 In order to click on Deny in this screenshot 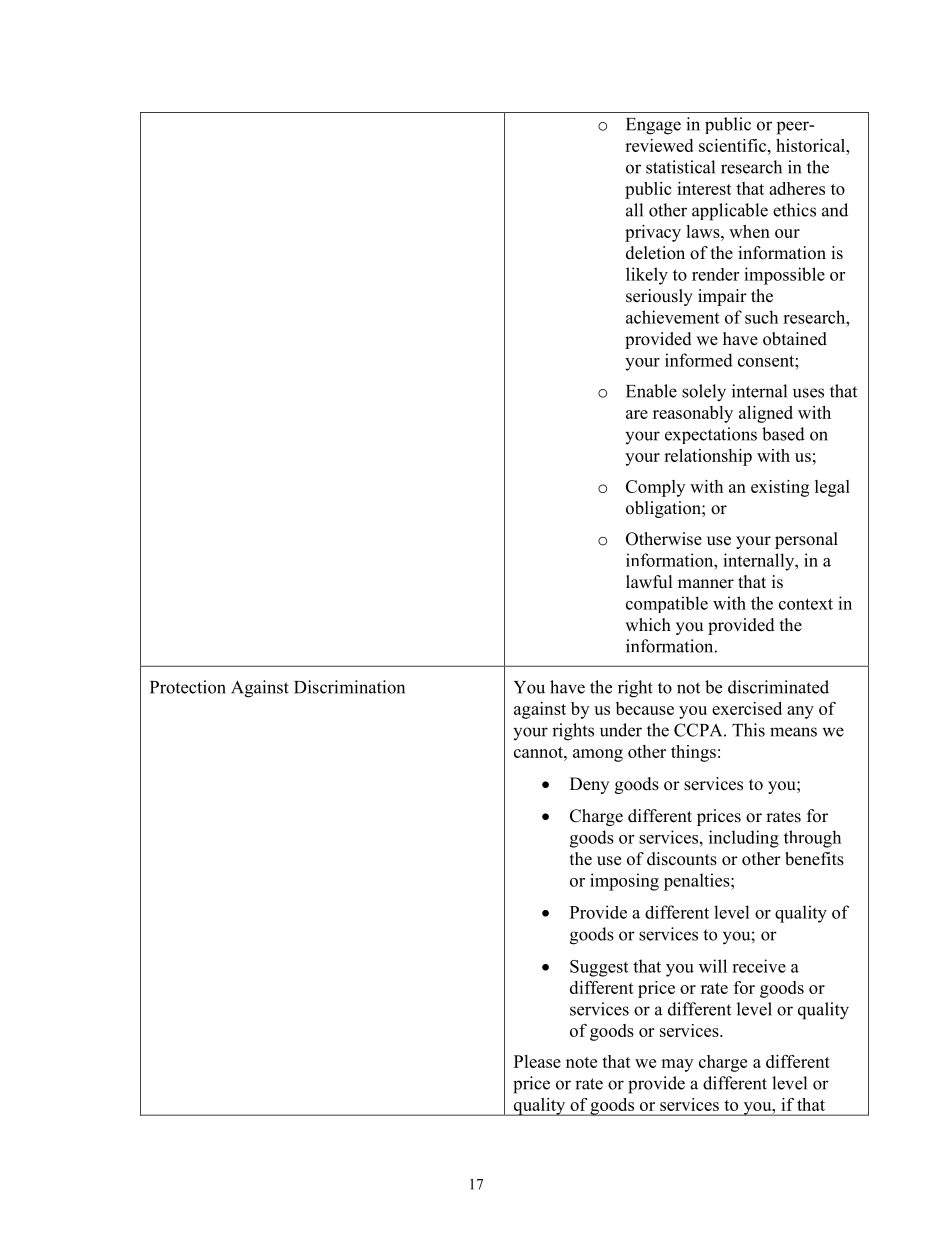, I will do `click(589, 785)`.
